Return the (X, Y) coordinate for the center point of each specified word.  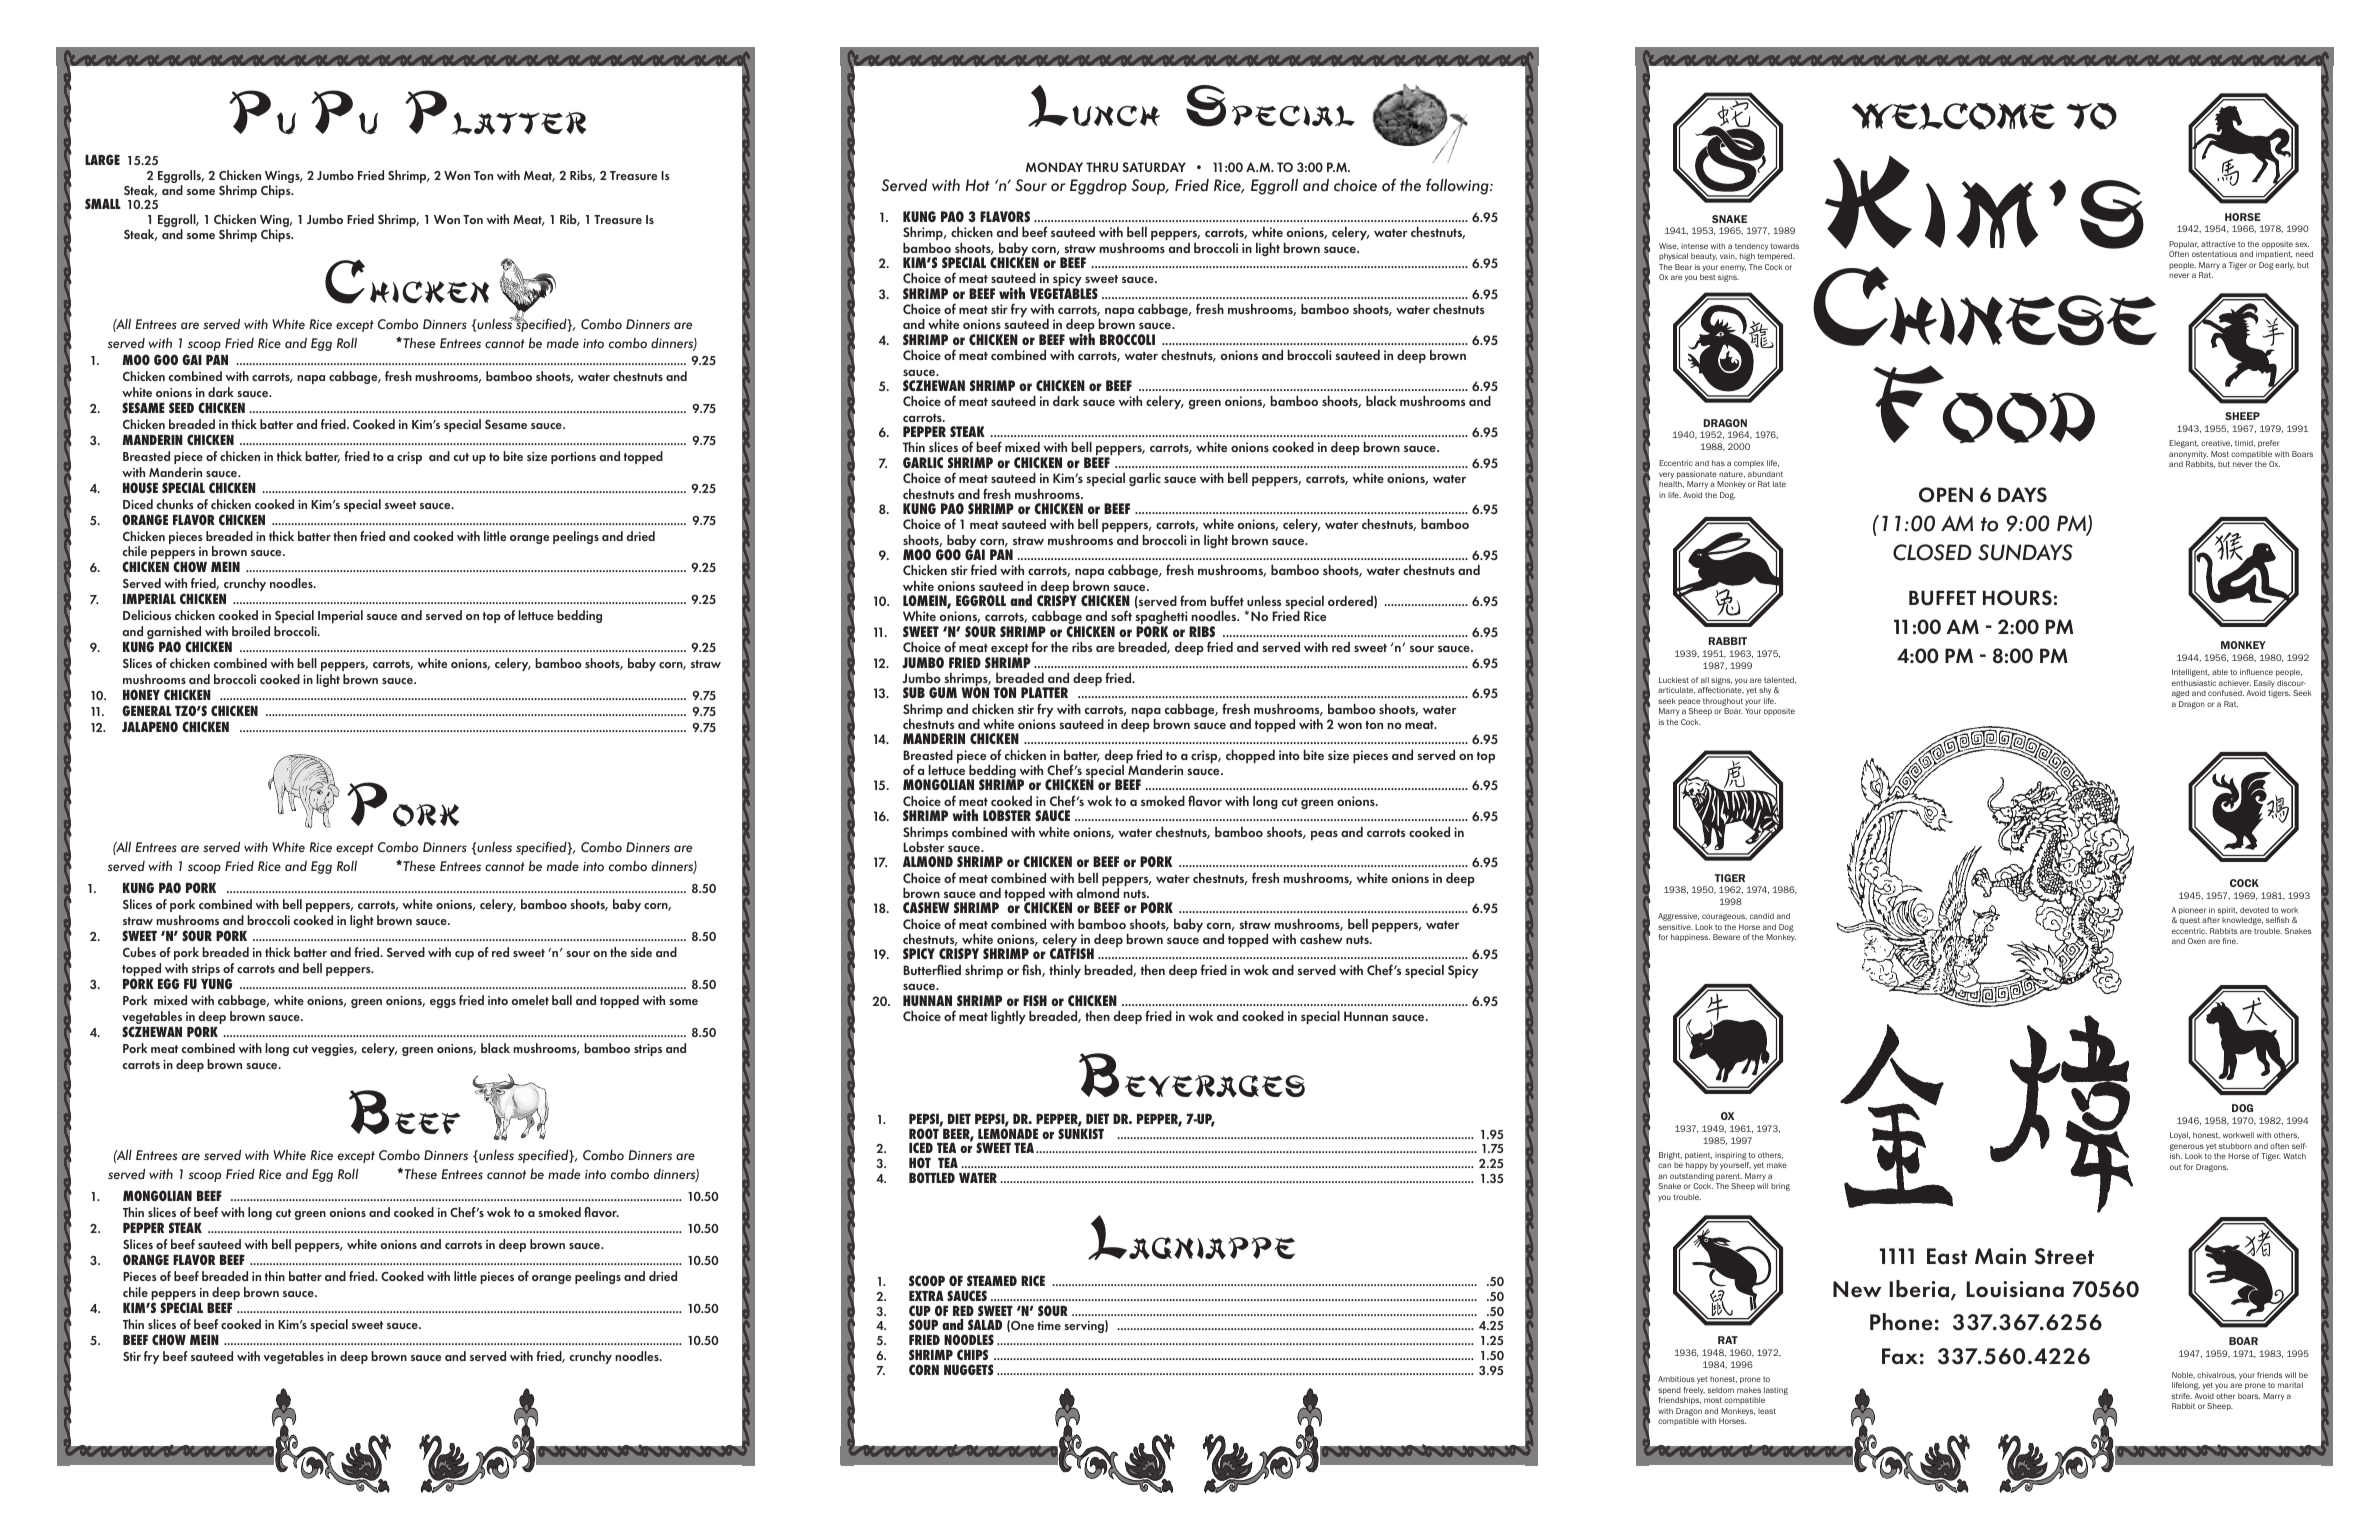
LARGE (102, 159)
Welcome (1953, 116)
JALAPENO (150, 726)
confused (2226, 693)
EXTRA (926, 1296)
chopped (1250, 756)
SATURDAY (1154, 167)
